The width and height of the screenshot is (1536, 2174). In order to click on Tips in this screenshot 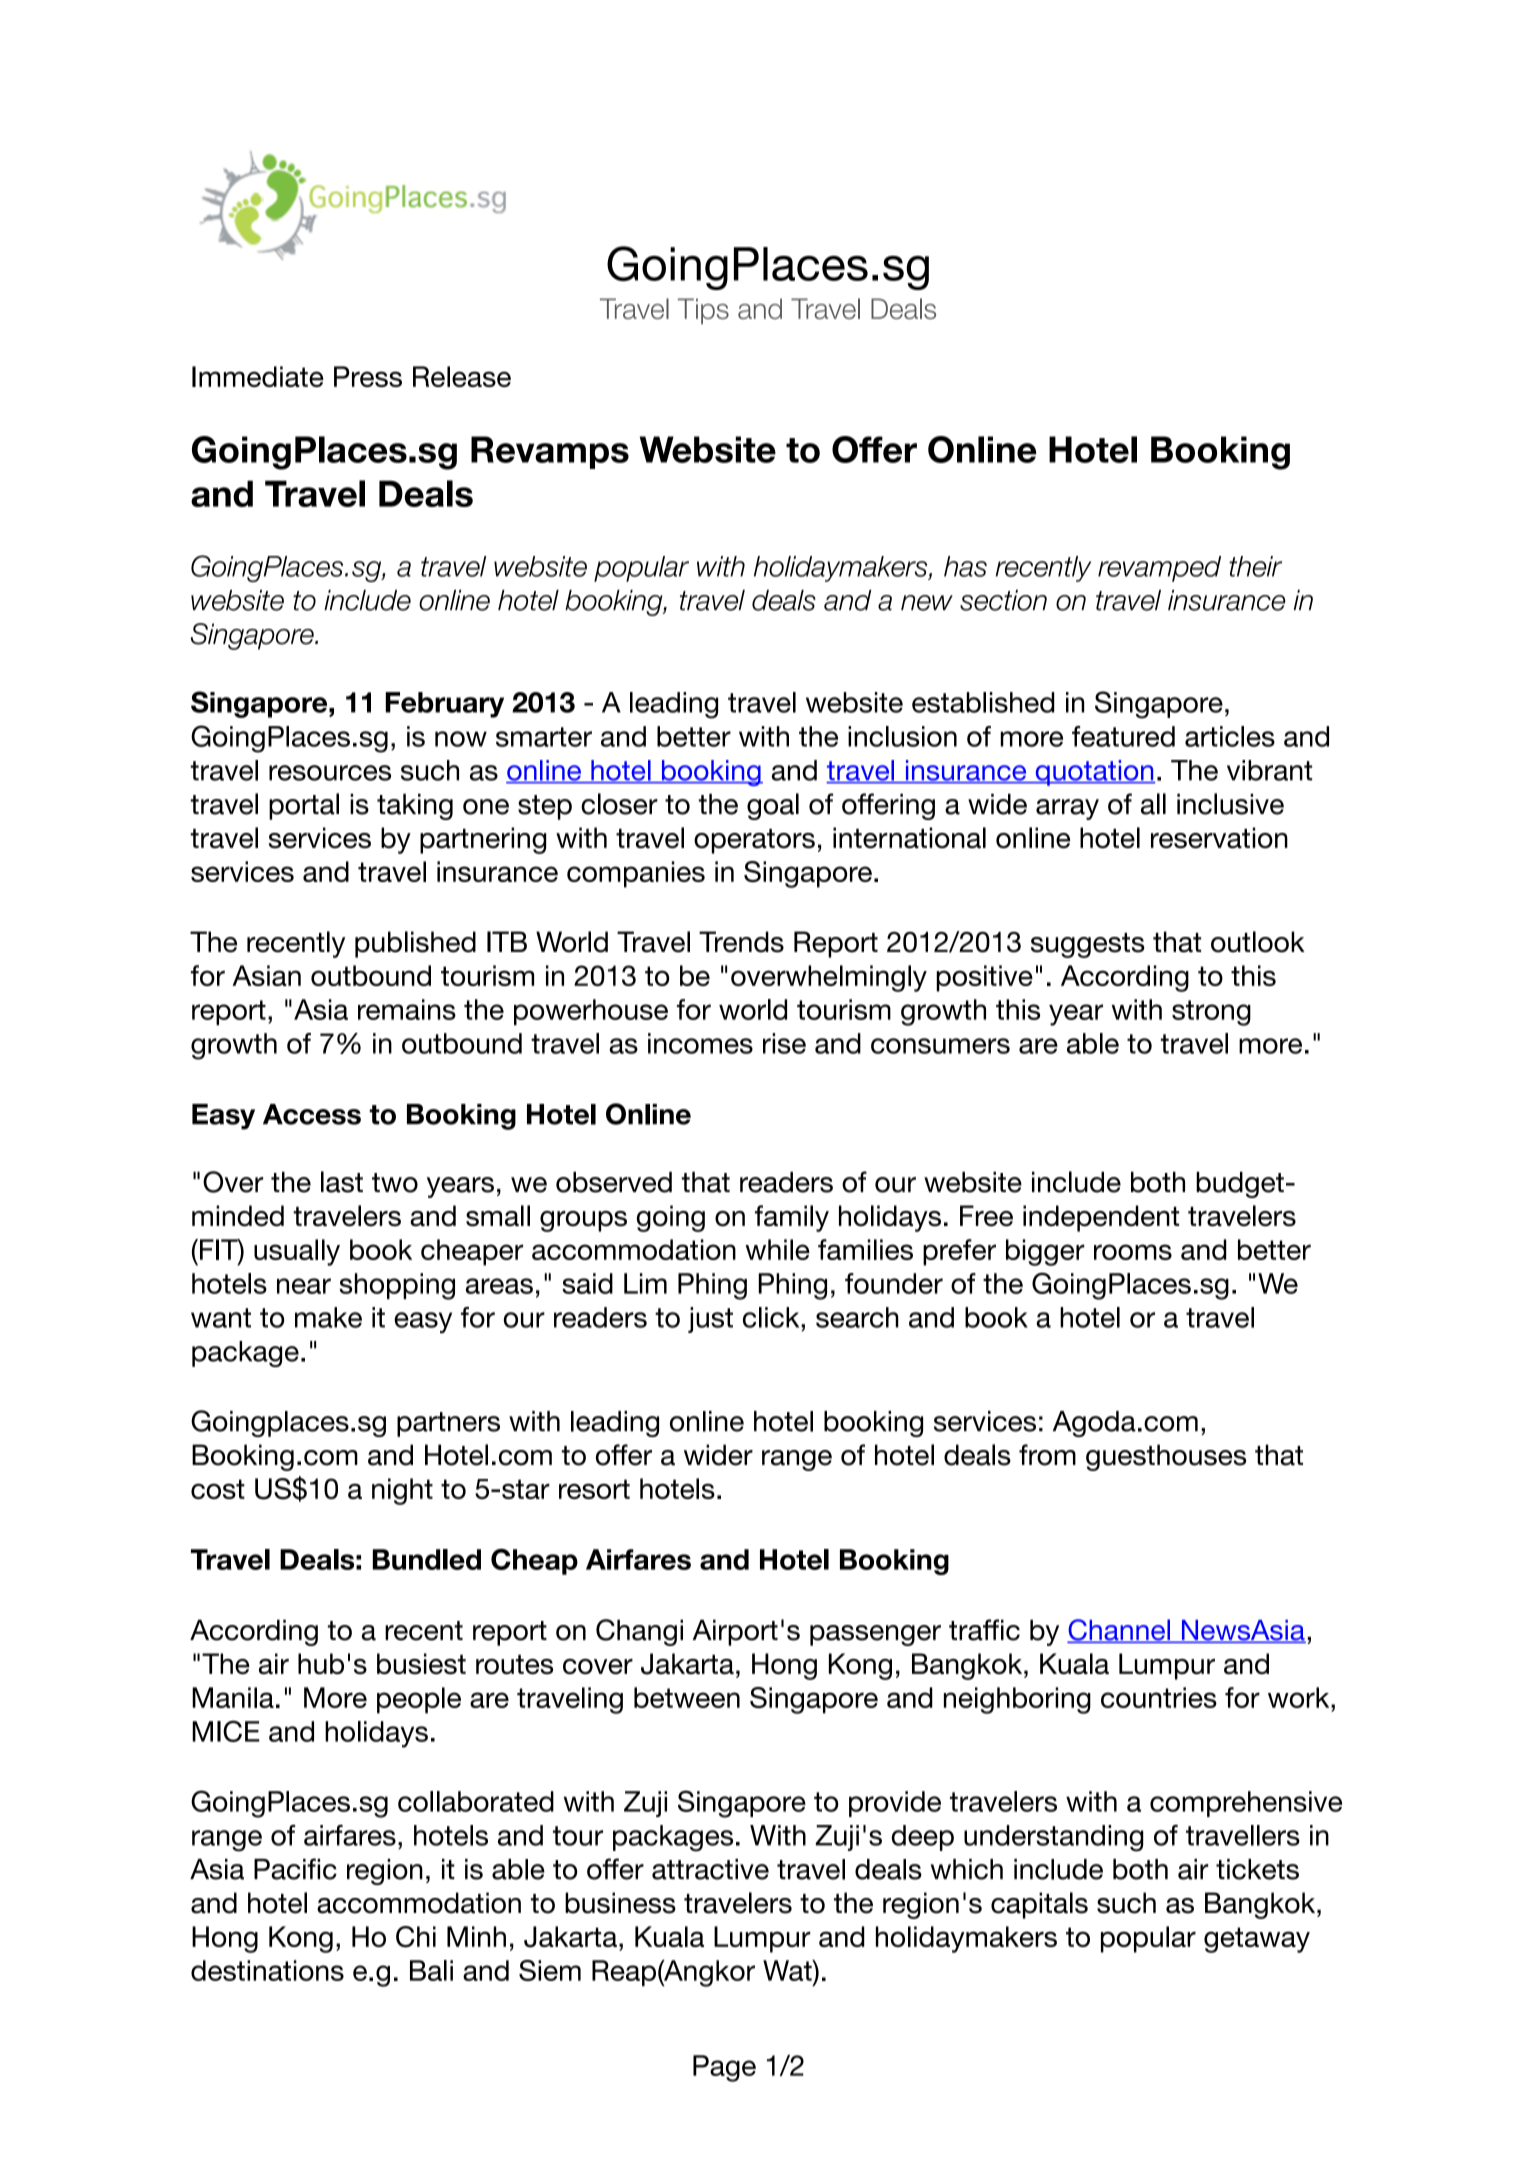, I will do `click(703, 311)`.
